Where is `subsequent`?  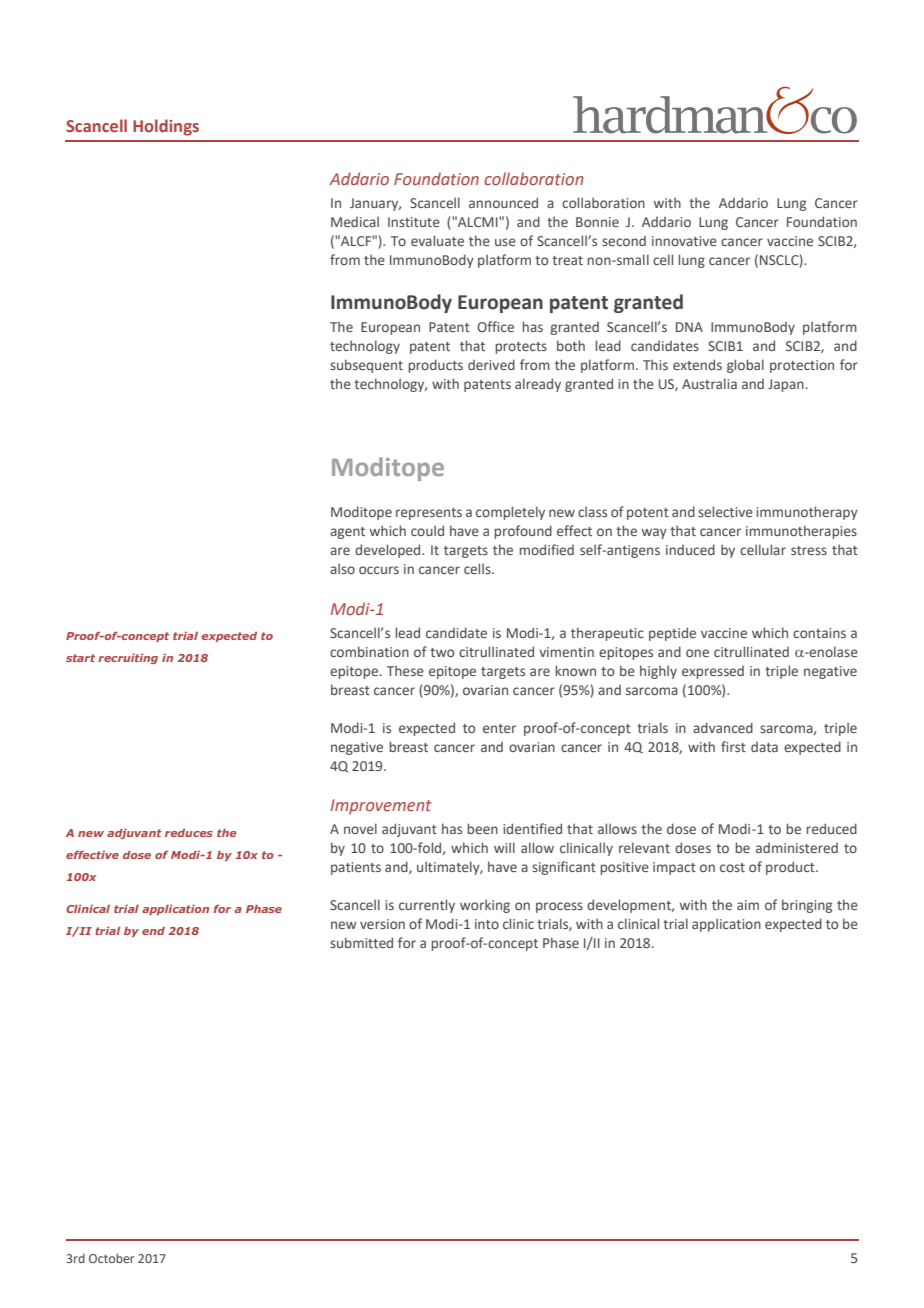 subsequent is located at coordinates (366, 366).
